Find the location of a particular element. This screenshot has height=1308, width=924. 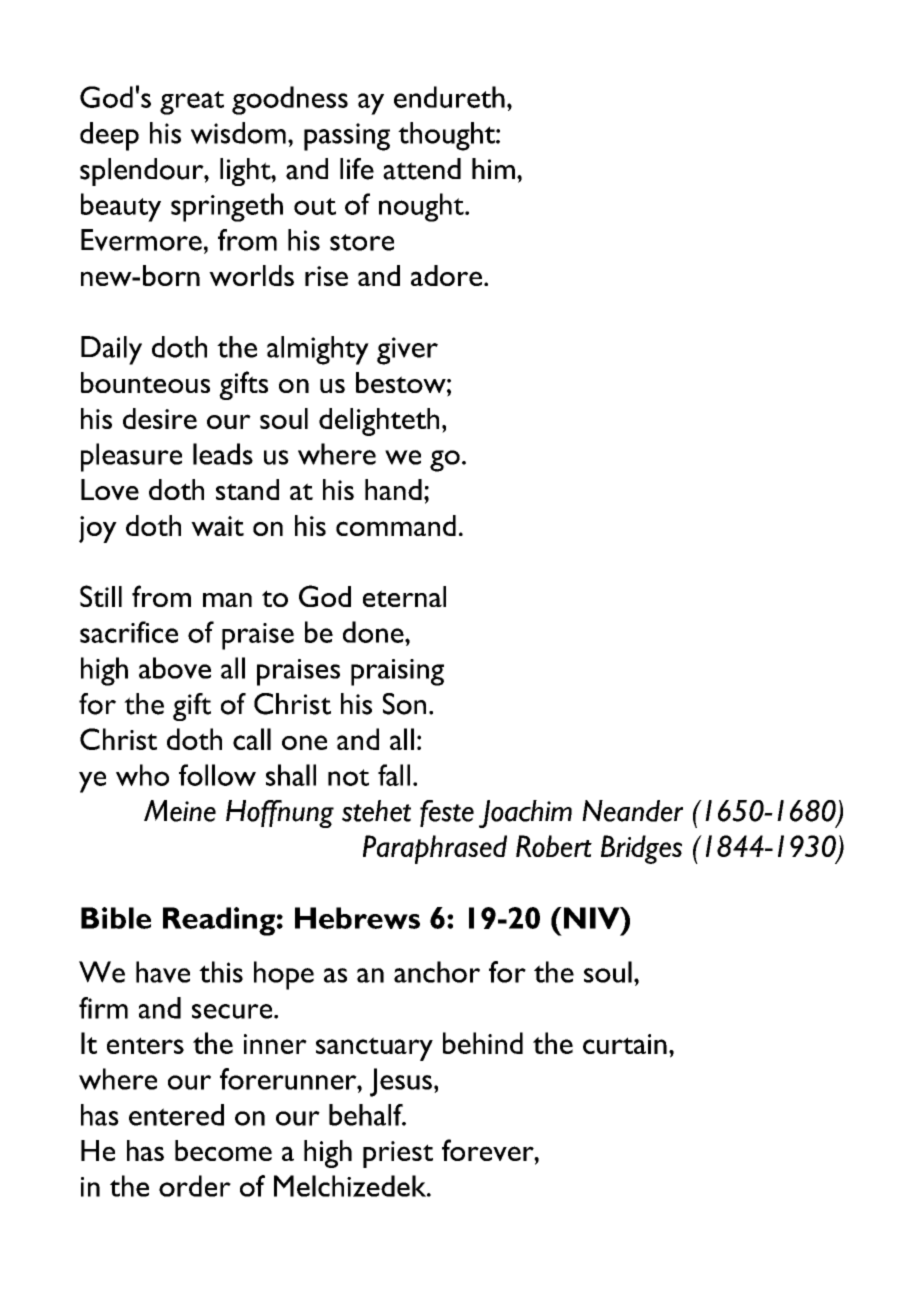

not is located at coordinates (348, 777).
